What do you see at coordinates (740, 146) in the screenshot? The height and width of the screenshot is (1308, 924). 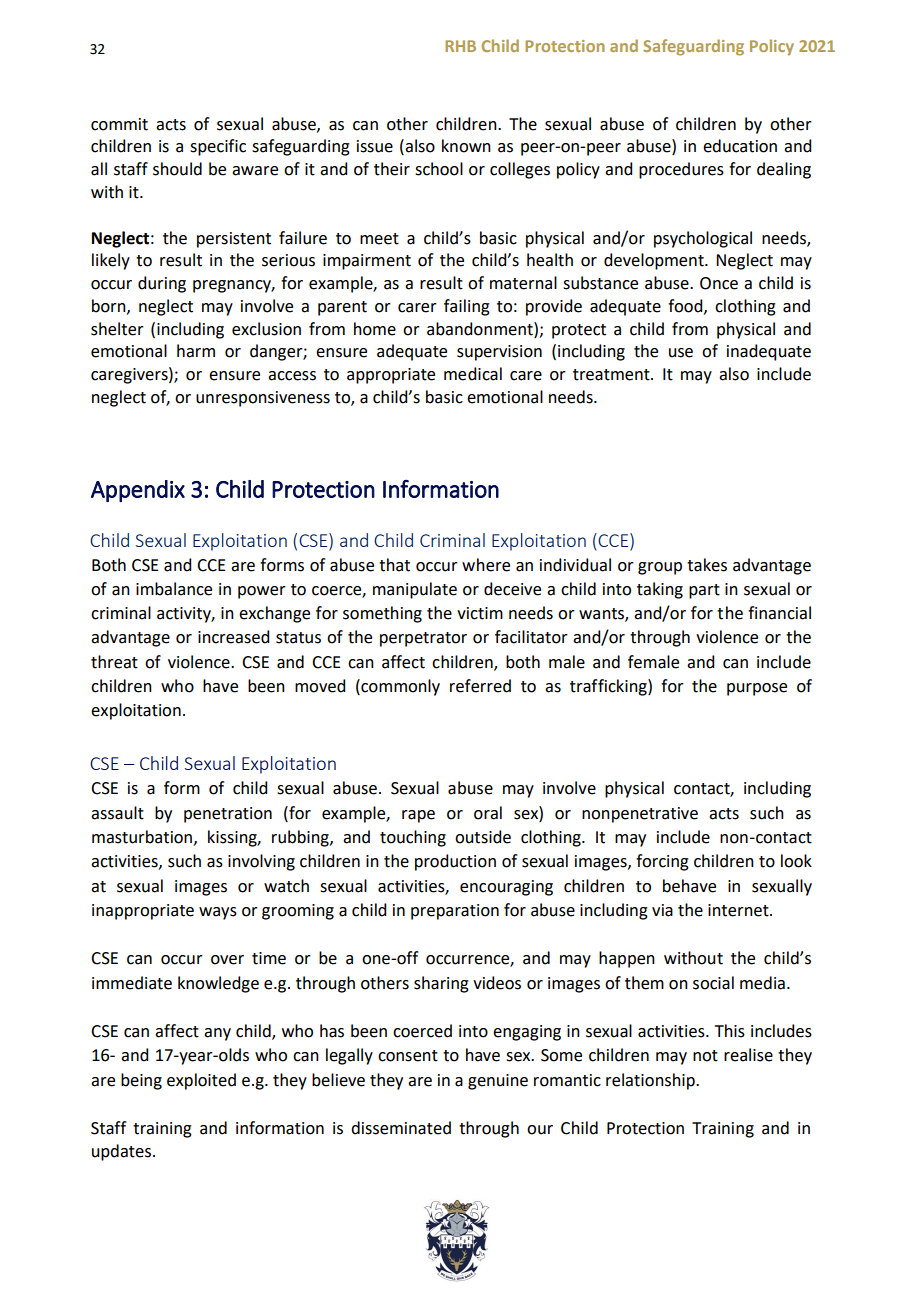 I see `education` at bounding box center [740, 146].
